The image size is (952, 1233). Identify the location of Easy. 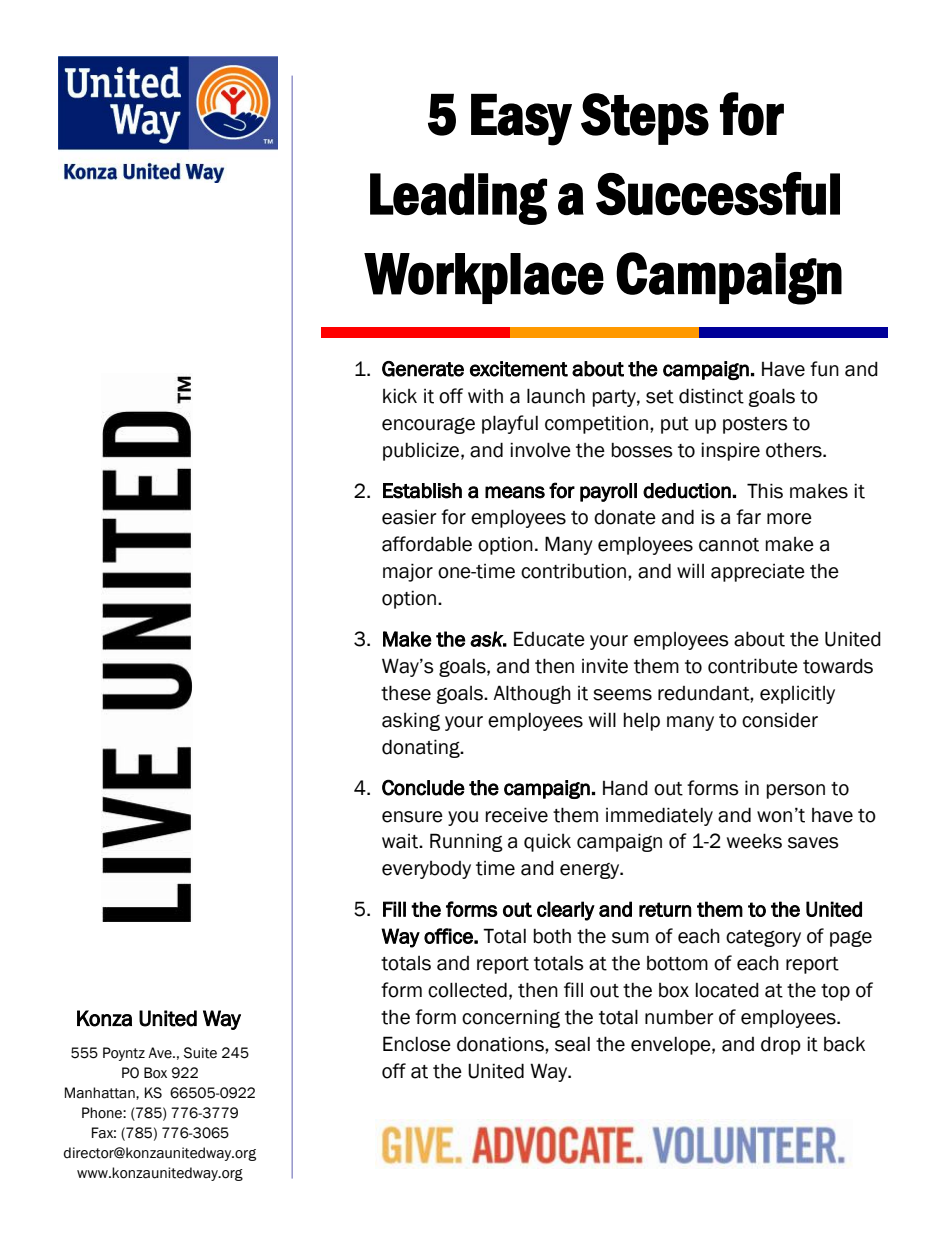
(521, 120).
